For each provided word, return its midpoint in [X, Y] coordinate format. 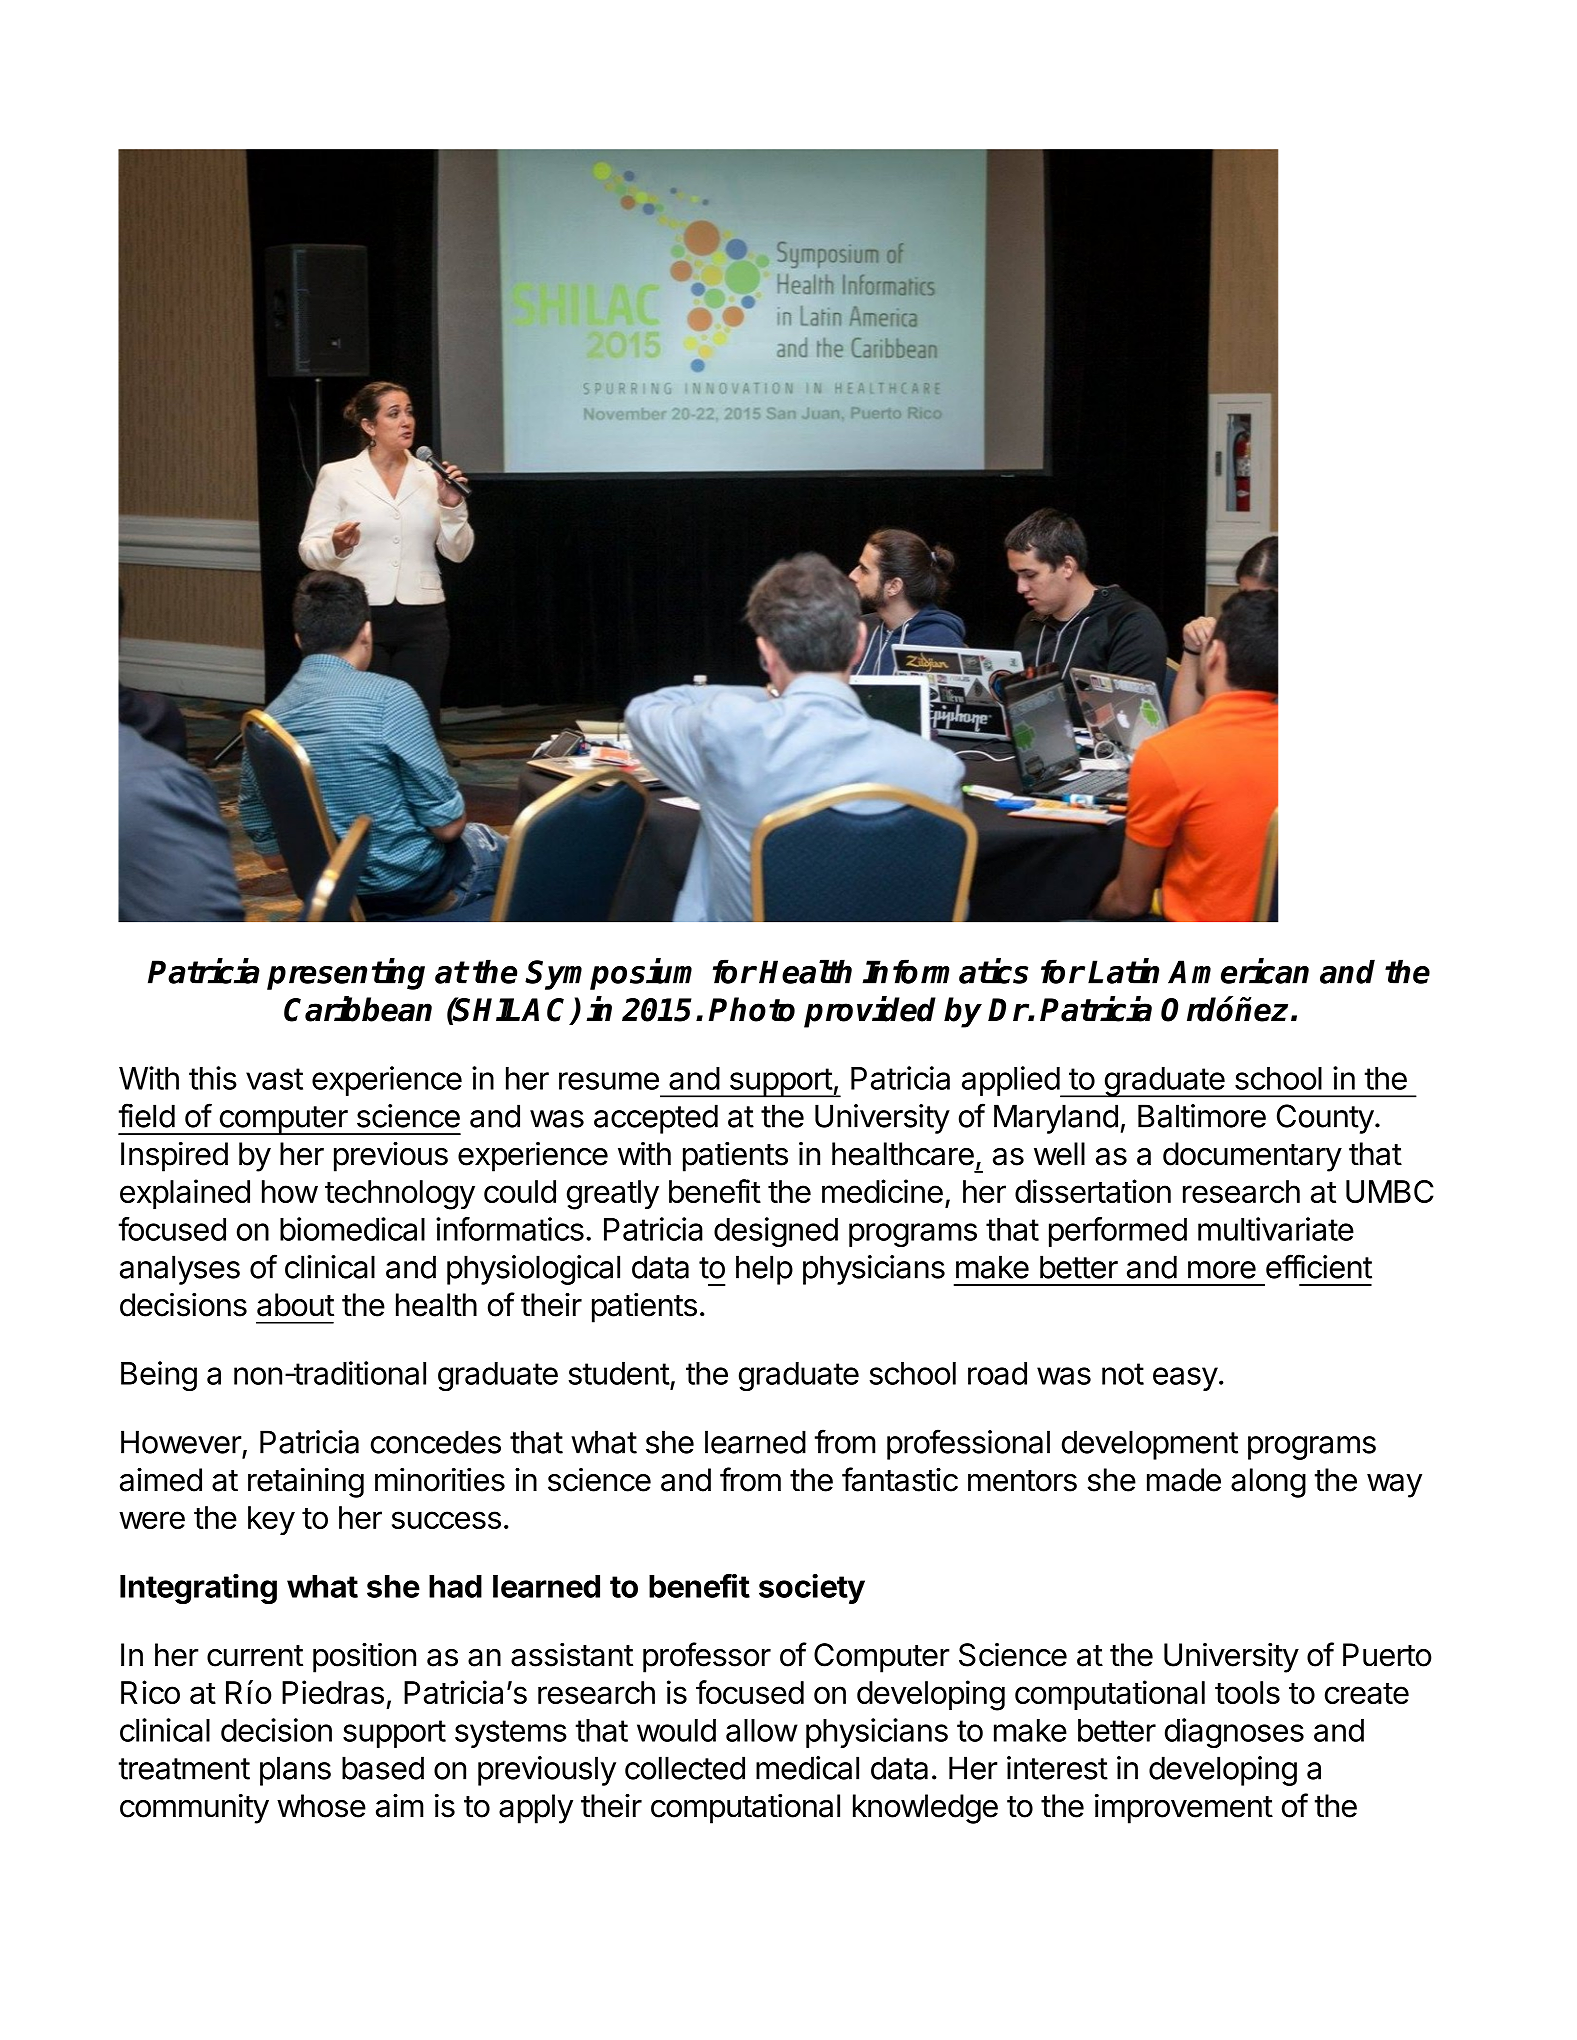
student [619, 1373]
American [1238, 971]
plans [295, 1771]
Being [159, 1376]
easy [1185, 1379]
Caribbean [358, 1009]
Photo [752, 1009]
